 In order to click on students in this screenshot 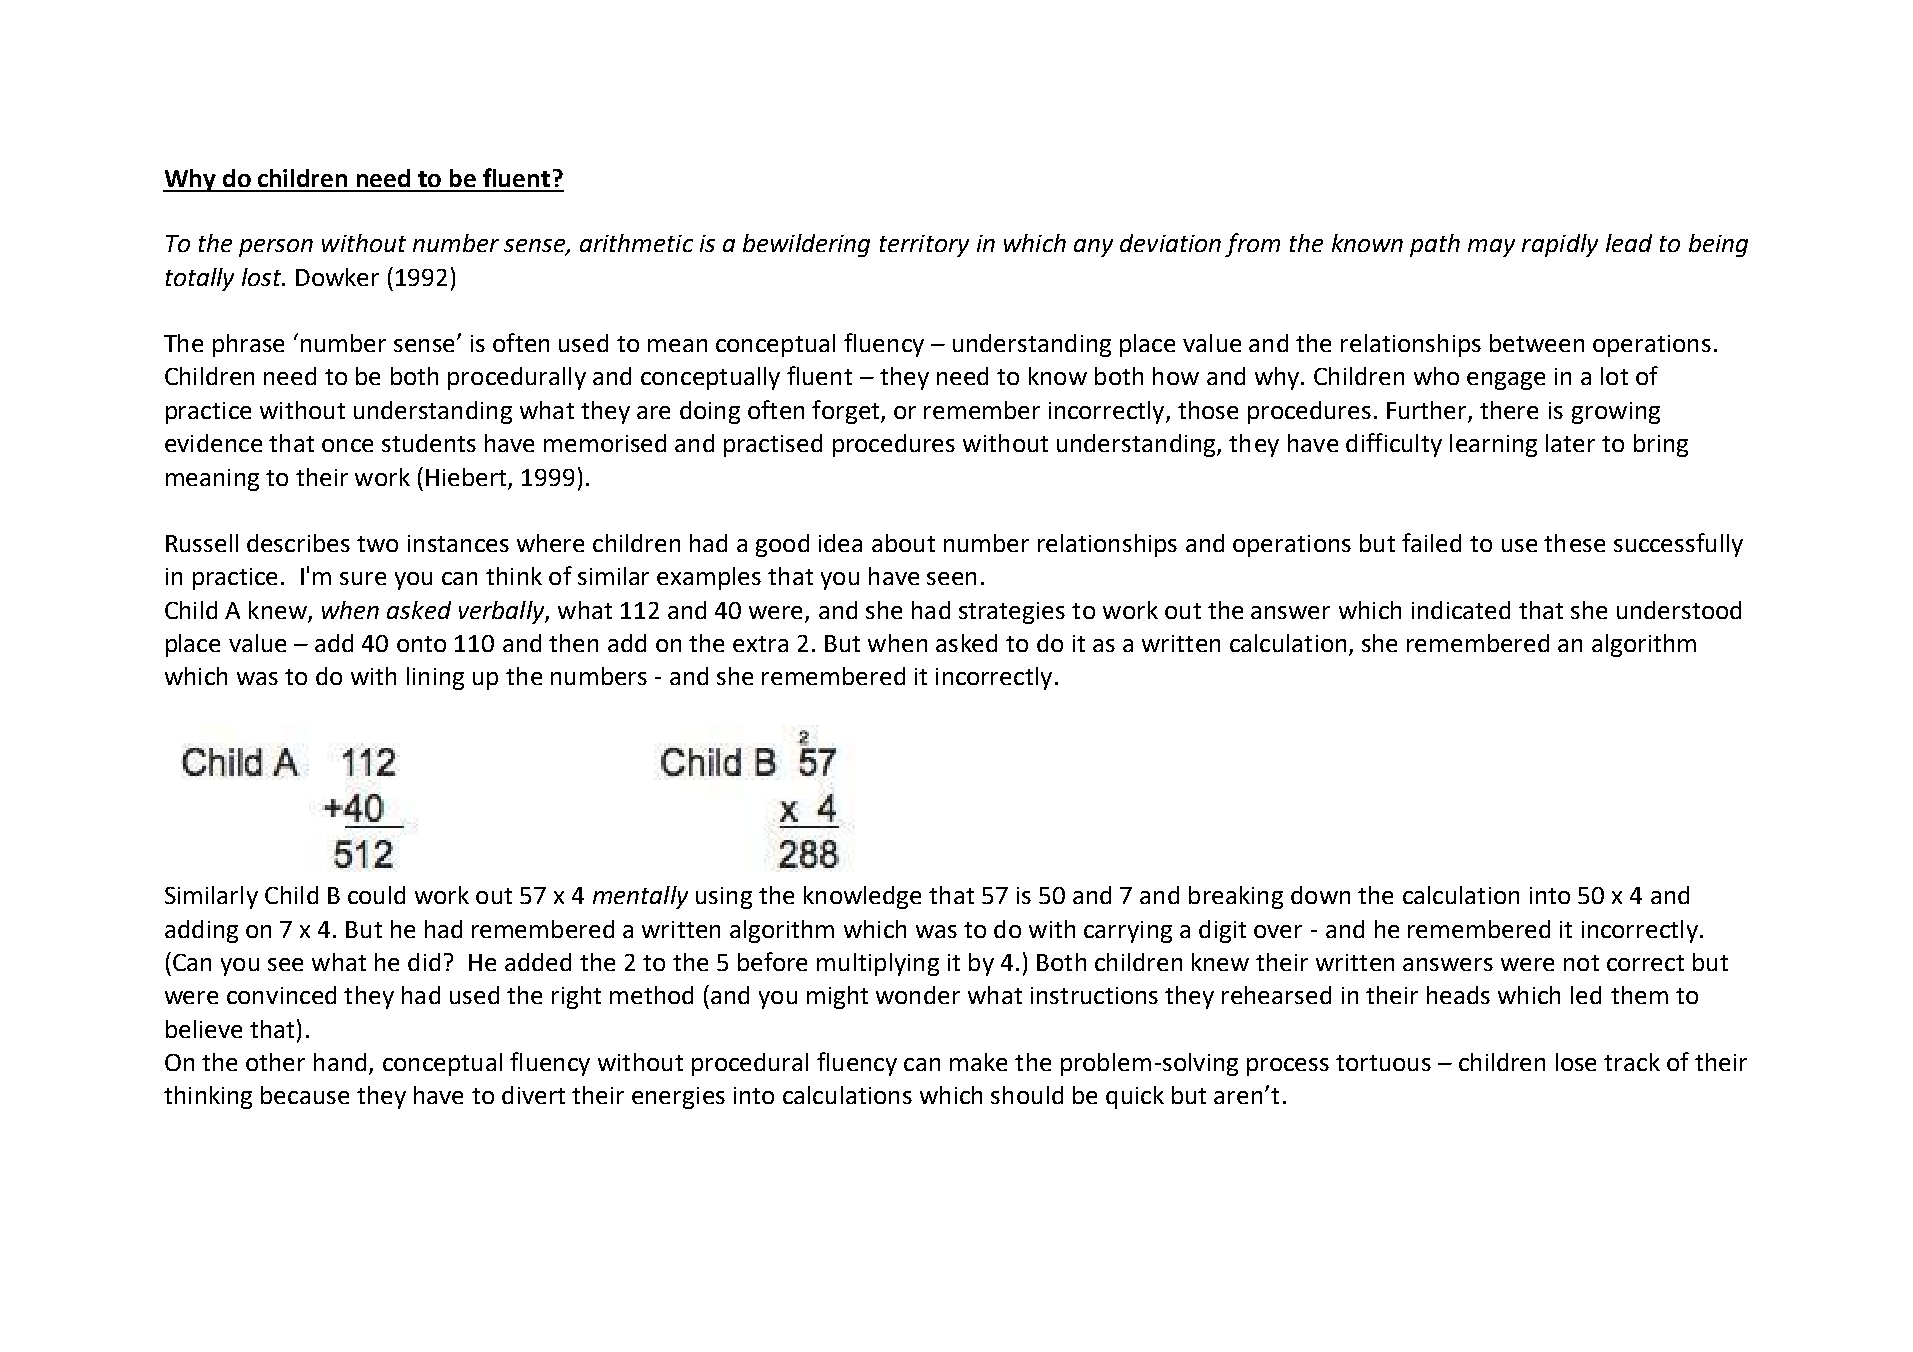, I will do `click(429, 443)`.
